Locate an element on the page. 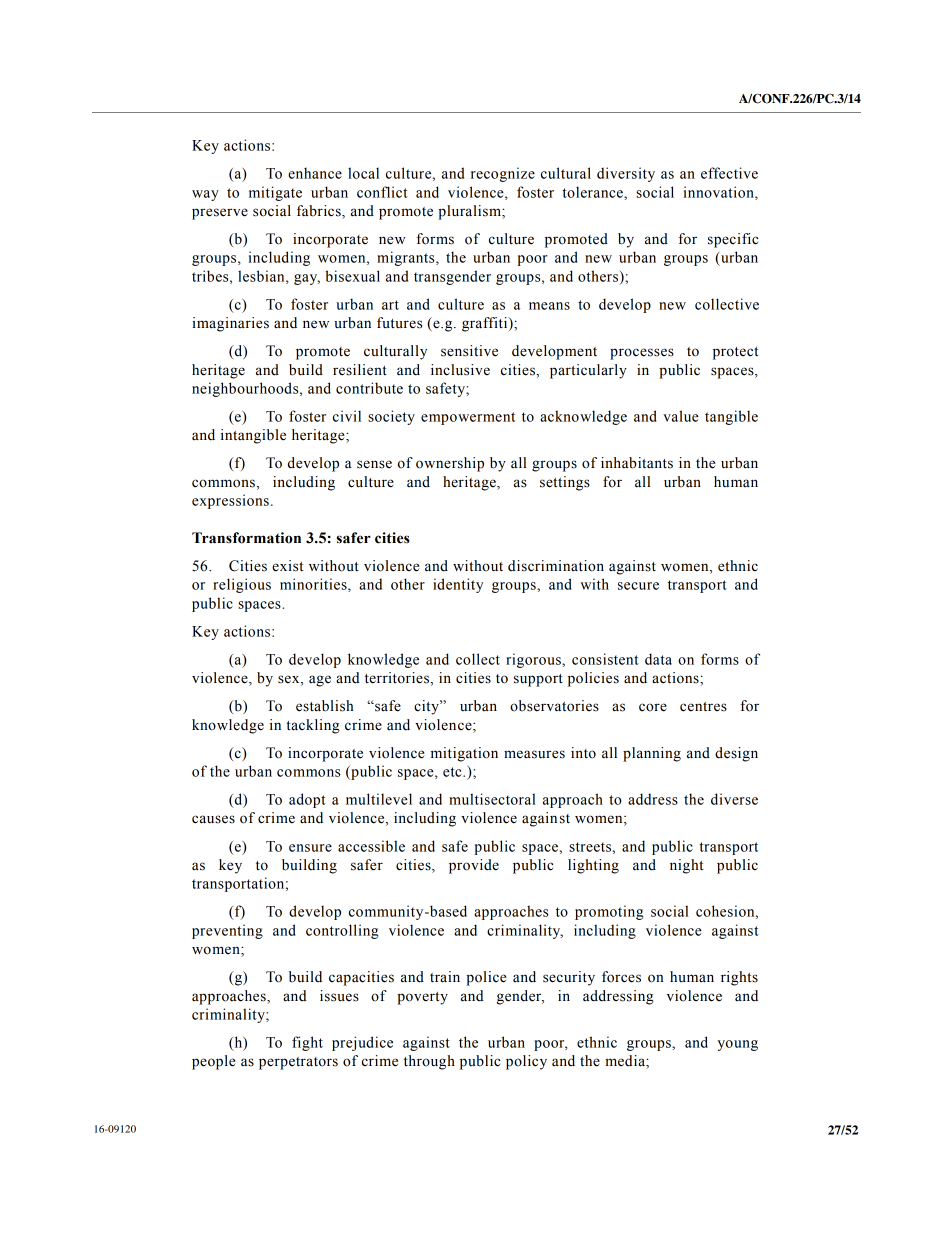 The width and height of the page is (952, 1233). identity is located at coordinates (458, 585).
